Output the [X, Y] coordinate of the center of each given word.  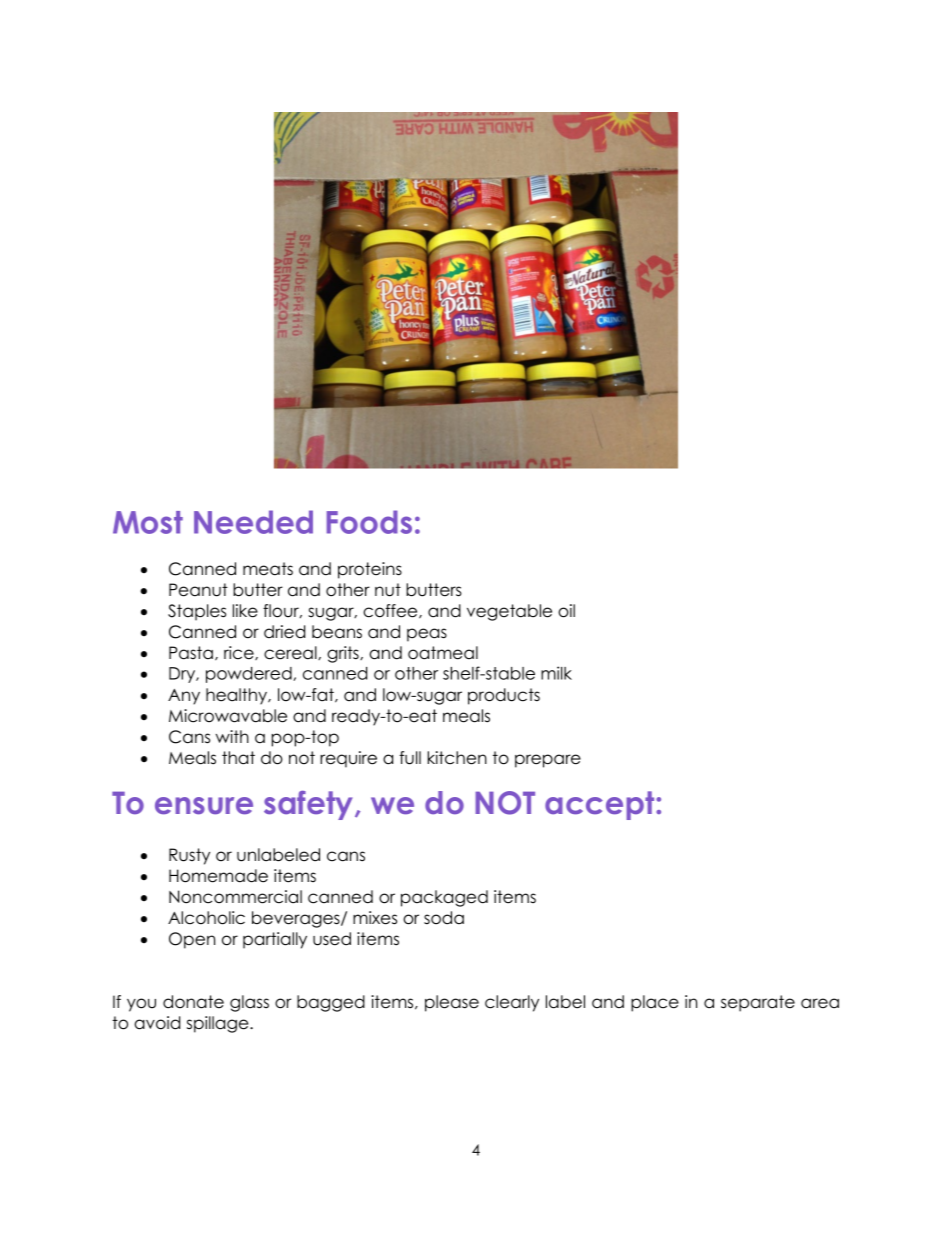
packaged [444, 898]
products [504, 696]
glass [249, 1003]
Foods [369, 522]
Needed [253, 522]
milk [556, 673]
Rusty [189, 856]
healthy [238, 696]
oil [566, 611]
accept [601, 805]
